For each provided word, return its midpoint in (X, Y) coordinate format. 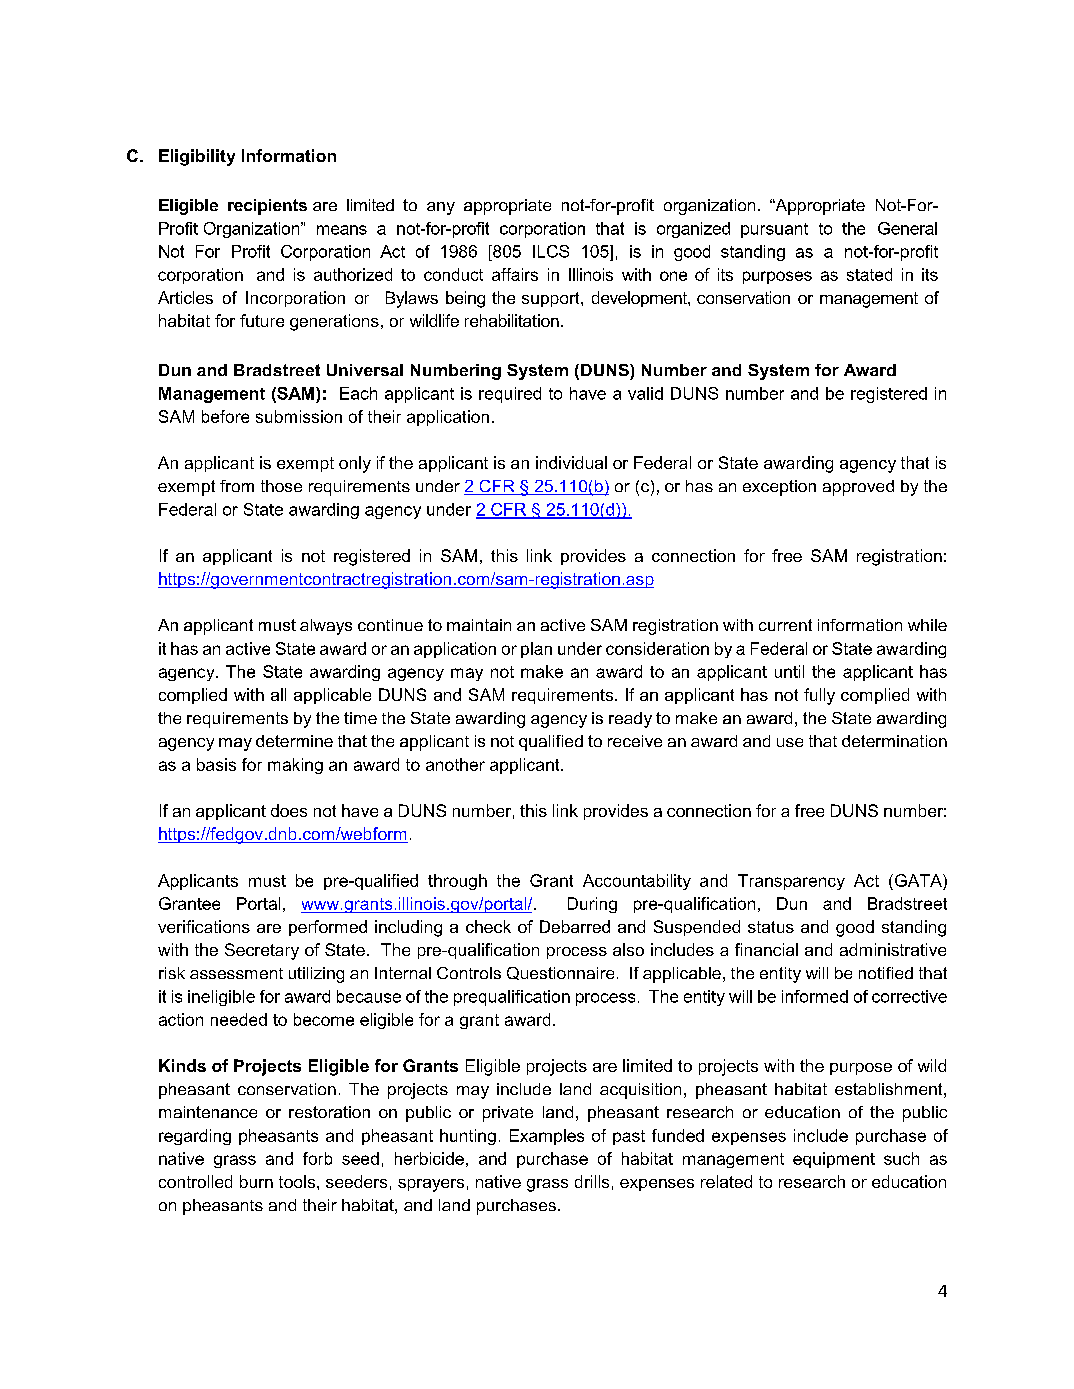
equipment (834, 1160)
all (278, 694)
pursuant (774, 230)
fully (819, 696)
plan (536, 650)
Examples (547, 1137)
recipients (267, 207)
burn (256, 1181)
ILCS (551, 251)
